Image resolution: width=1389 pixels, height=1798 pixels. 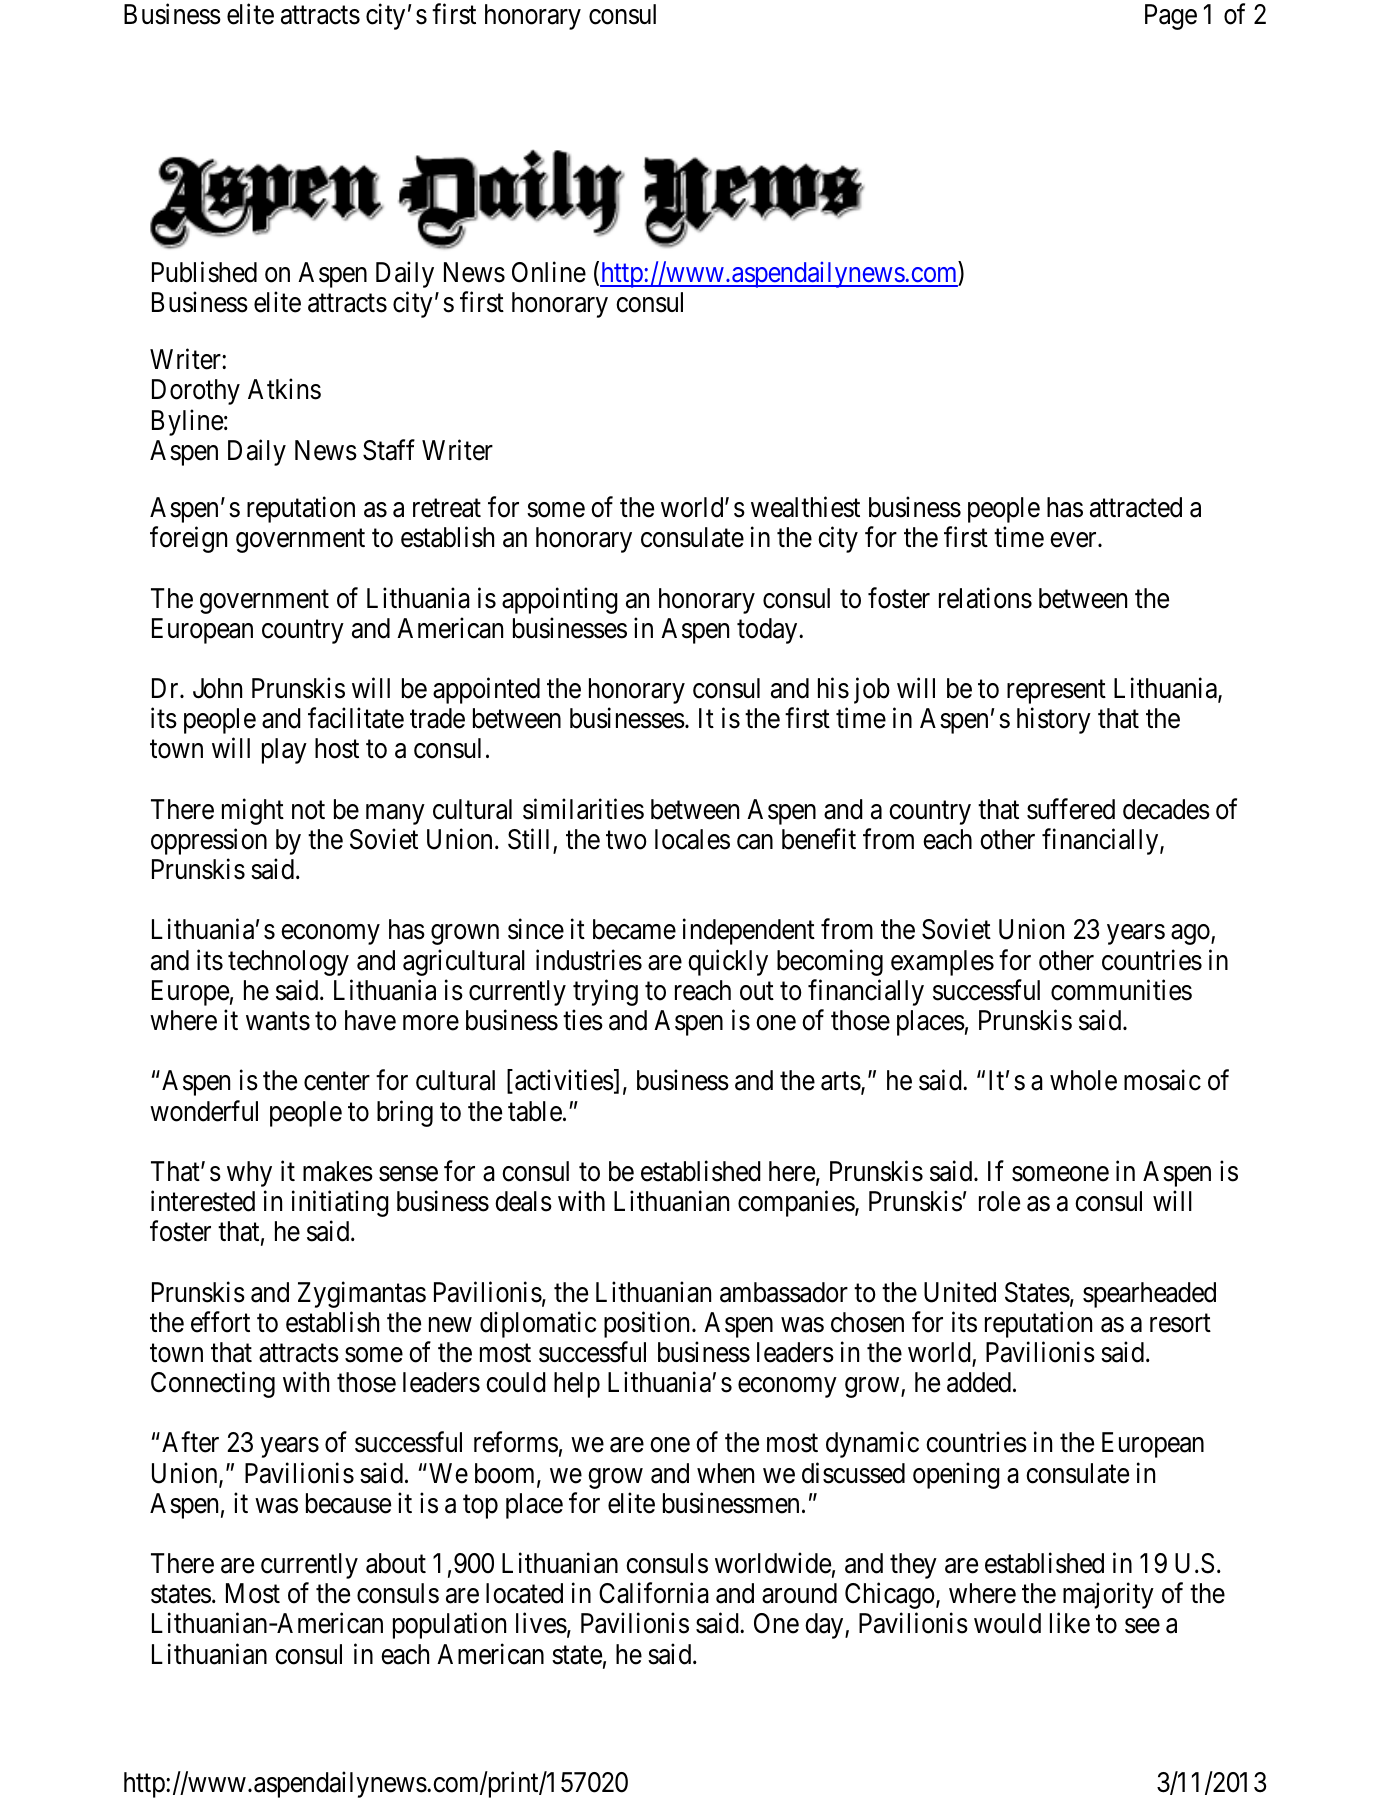 I want to click on Published, so click(x=204, y=272).
